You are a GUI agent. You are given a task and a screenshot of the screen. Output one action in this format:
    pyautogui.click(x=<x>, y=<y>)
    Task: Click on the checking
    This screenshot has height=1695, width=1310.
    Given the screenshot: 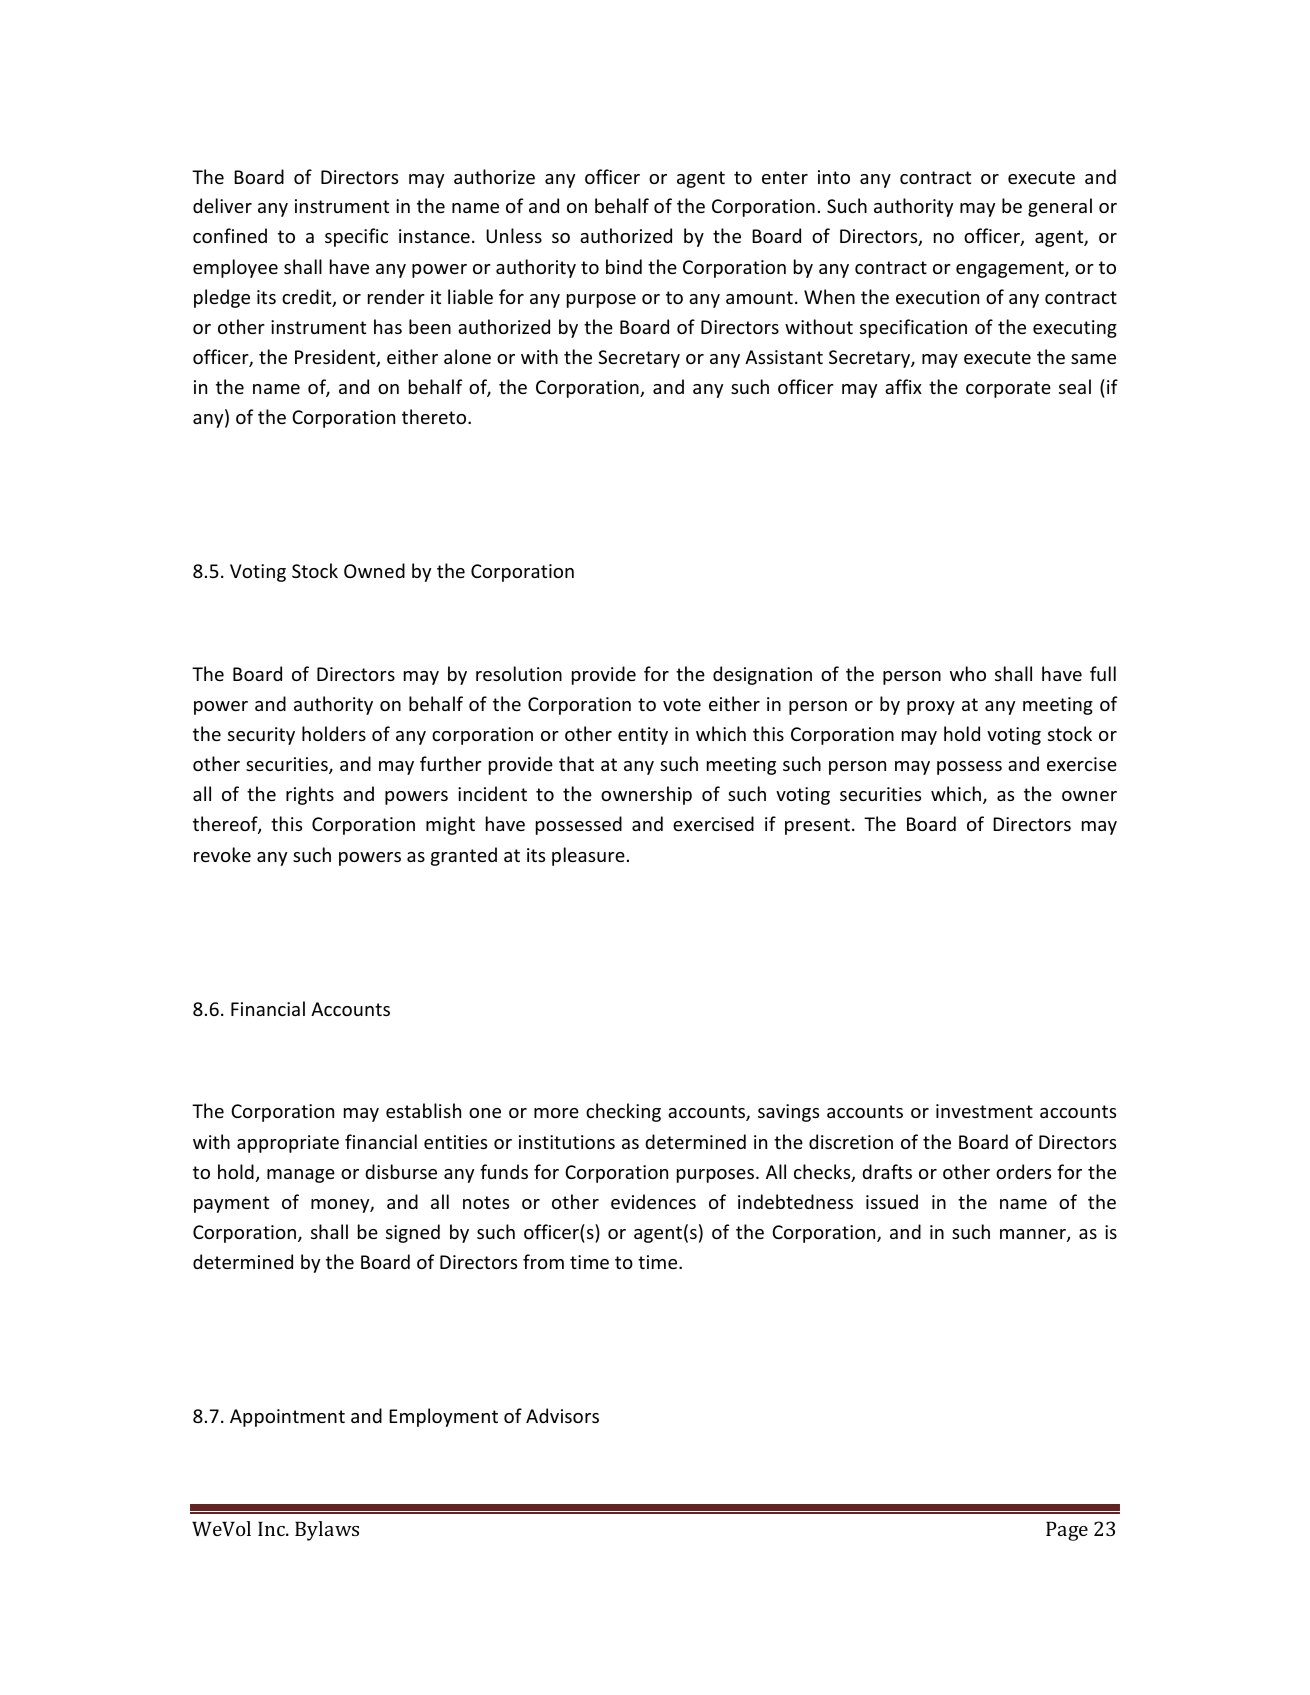 What is the action you would take?
    pyautogui.click(x=623, y=1112)
